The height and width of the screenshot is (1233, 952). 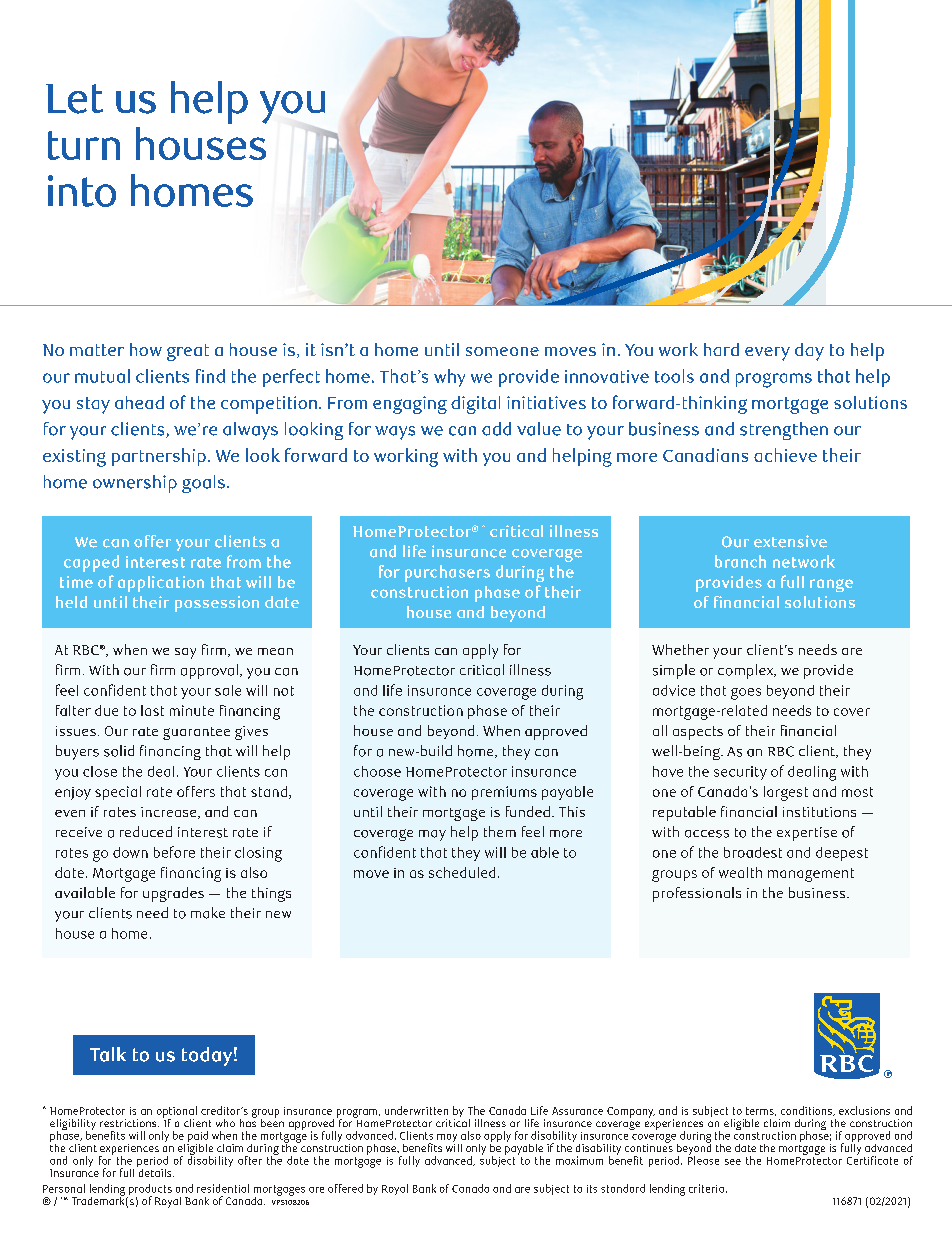 What do you see at coordinates (721, 349) in the screenshot?
I see `hard` at bounding box center [721, 349].
